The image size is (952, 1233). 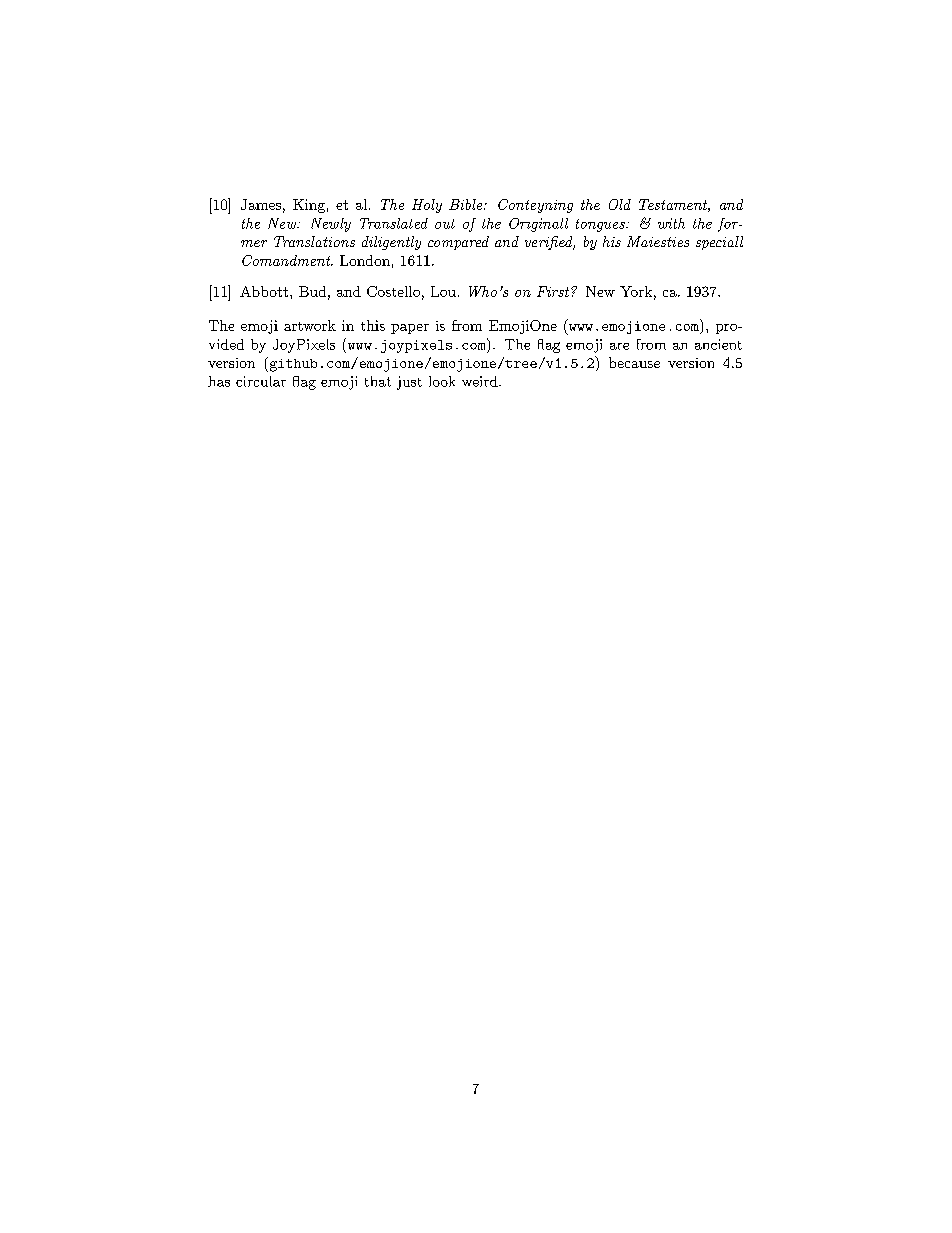 I want to click on Abbott, so click(x=265, y=291).
